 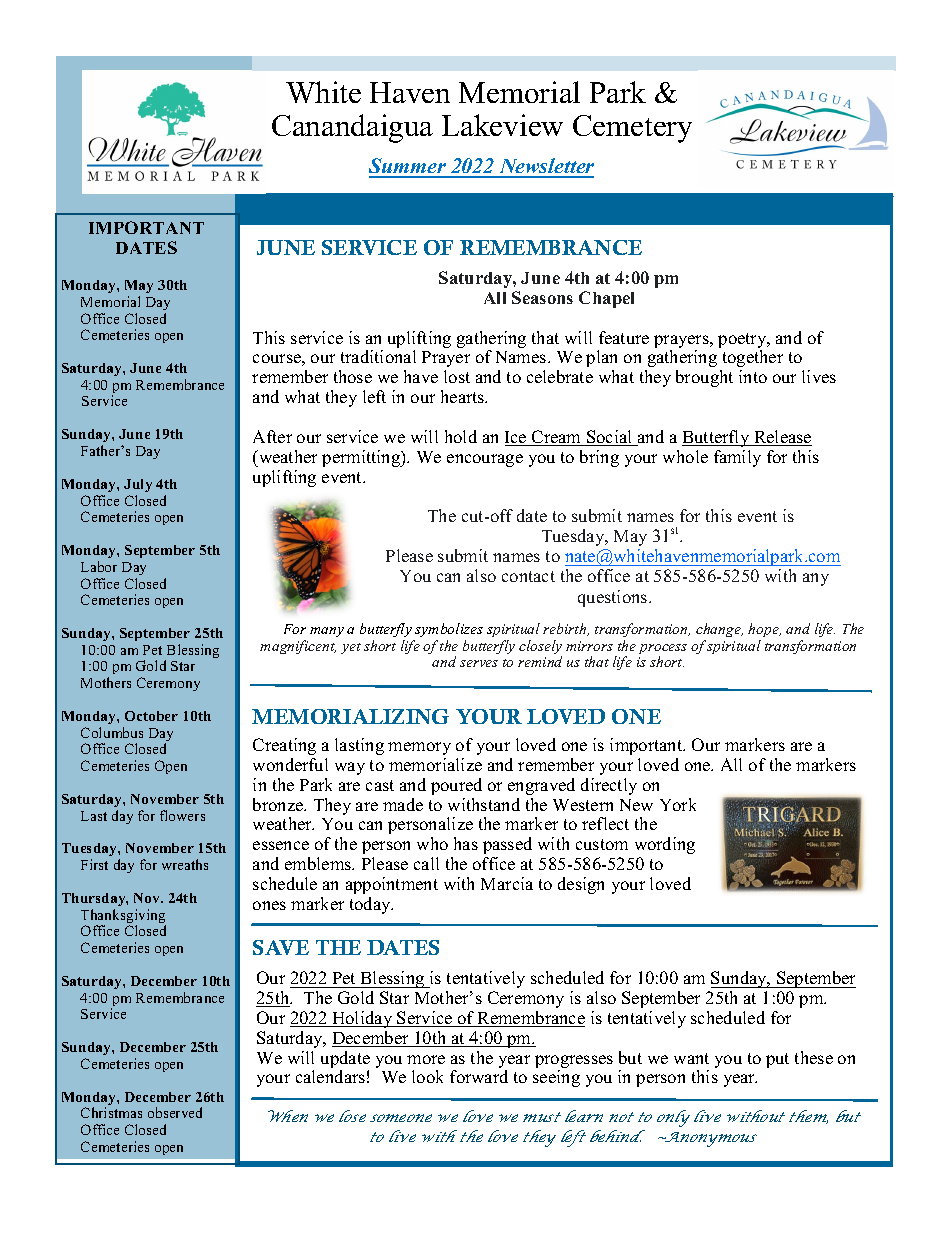 I want to click on Lakeview, so click(x=502, y=125).
